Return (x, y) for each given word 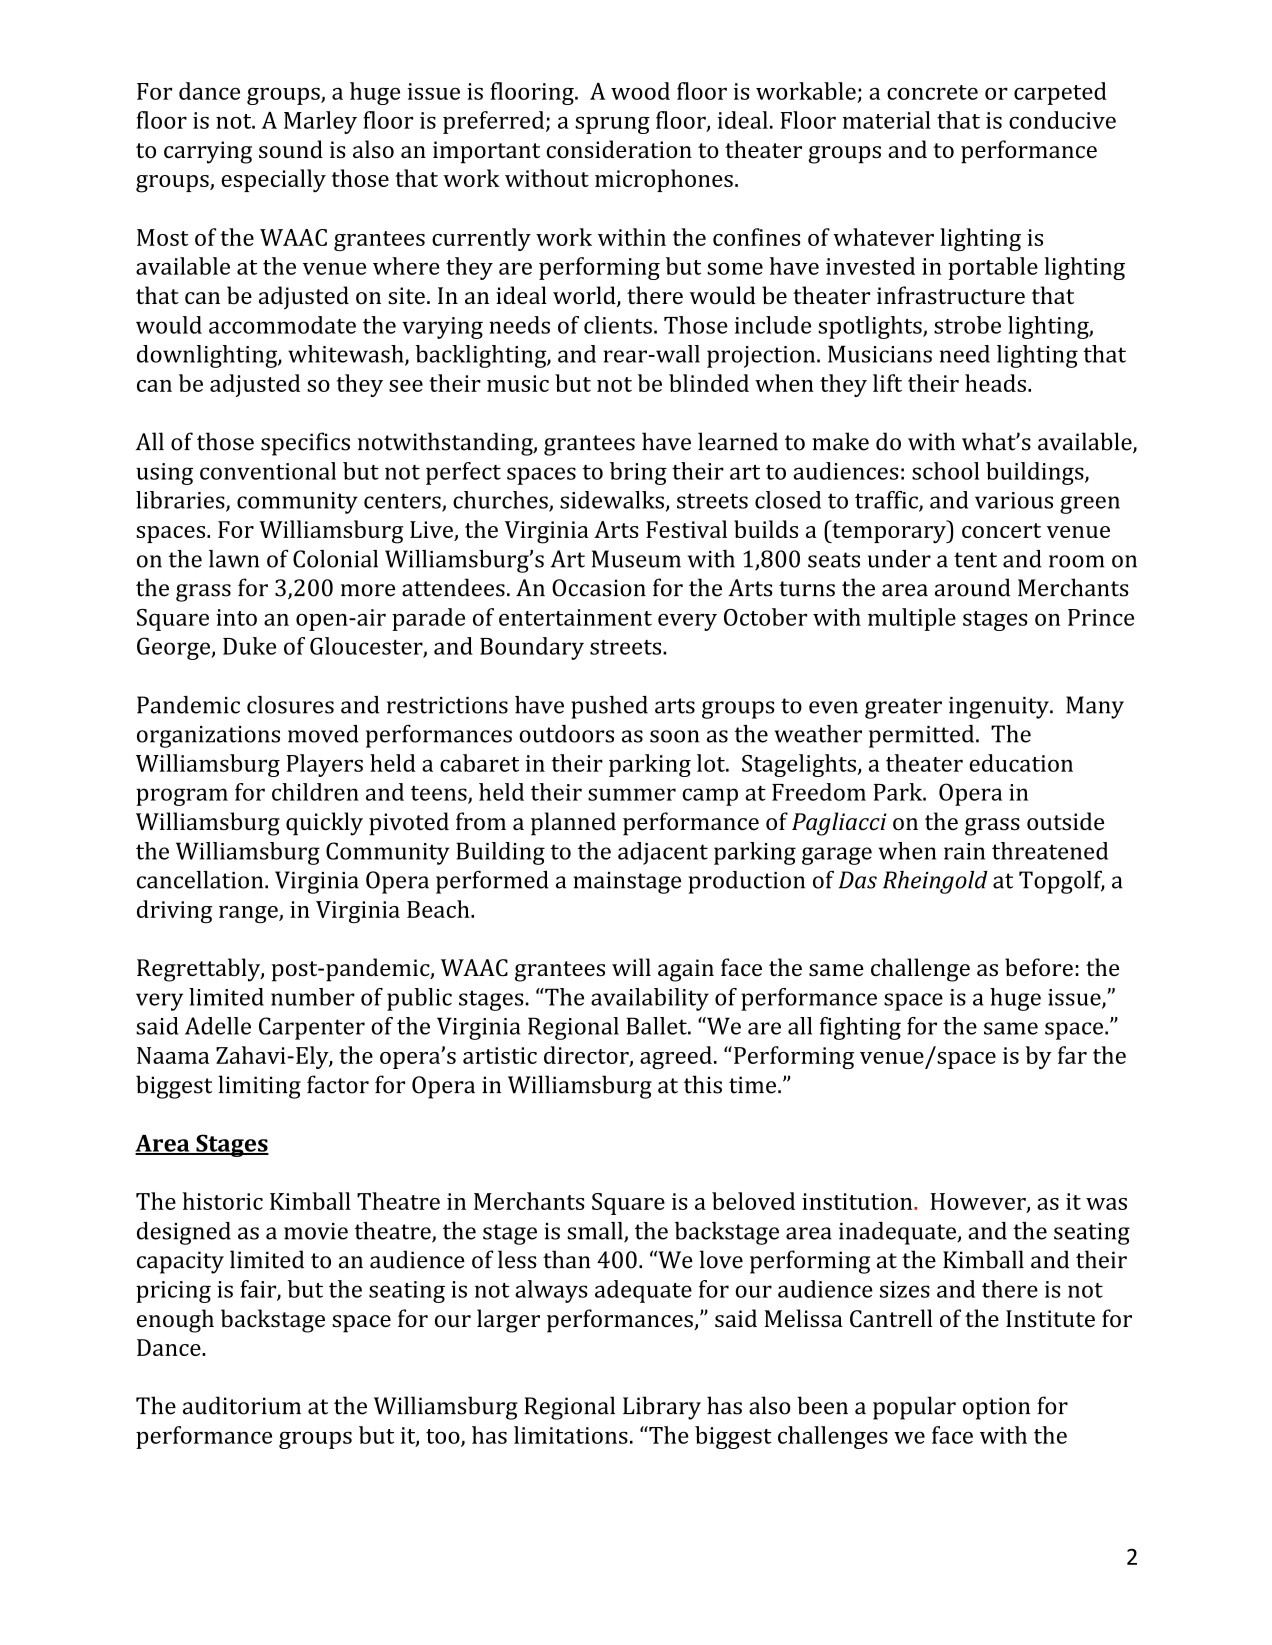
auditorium (242, 1405)
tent (975, 560)
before (1039, 967)
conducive (1062, 120)
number (313, 997)
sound (291, 149)
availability (650, 999)
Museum (636, 559)
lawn (234, 559)
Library (662, 1408)
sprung (612, 125)
